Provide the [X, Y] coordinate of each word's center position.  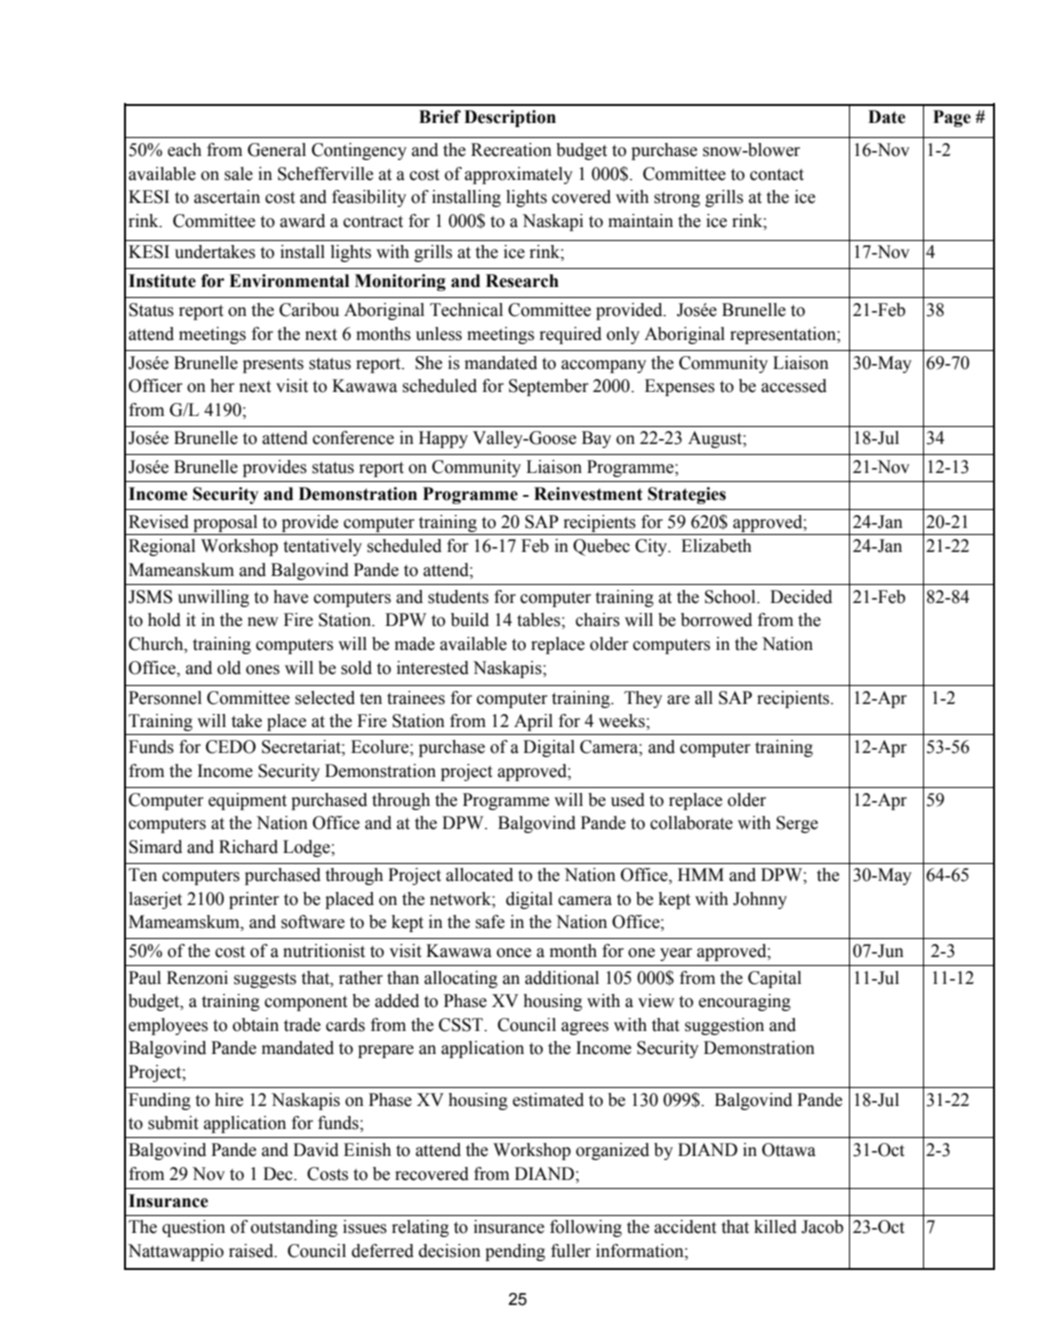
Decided [801, 597]
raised [252, 1251]
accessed [794, 386]
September [549, 387]
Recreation [511, 150]
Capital [774, 979]
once [514, 953]
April [533, 722]
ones [263, 670]
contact [777, 175]
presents [273, 365]
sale [238, 174]
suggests [265, 980]
